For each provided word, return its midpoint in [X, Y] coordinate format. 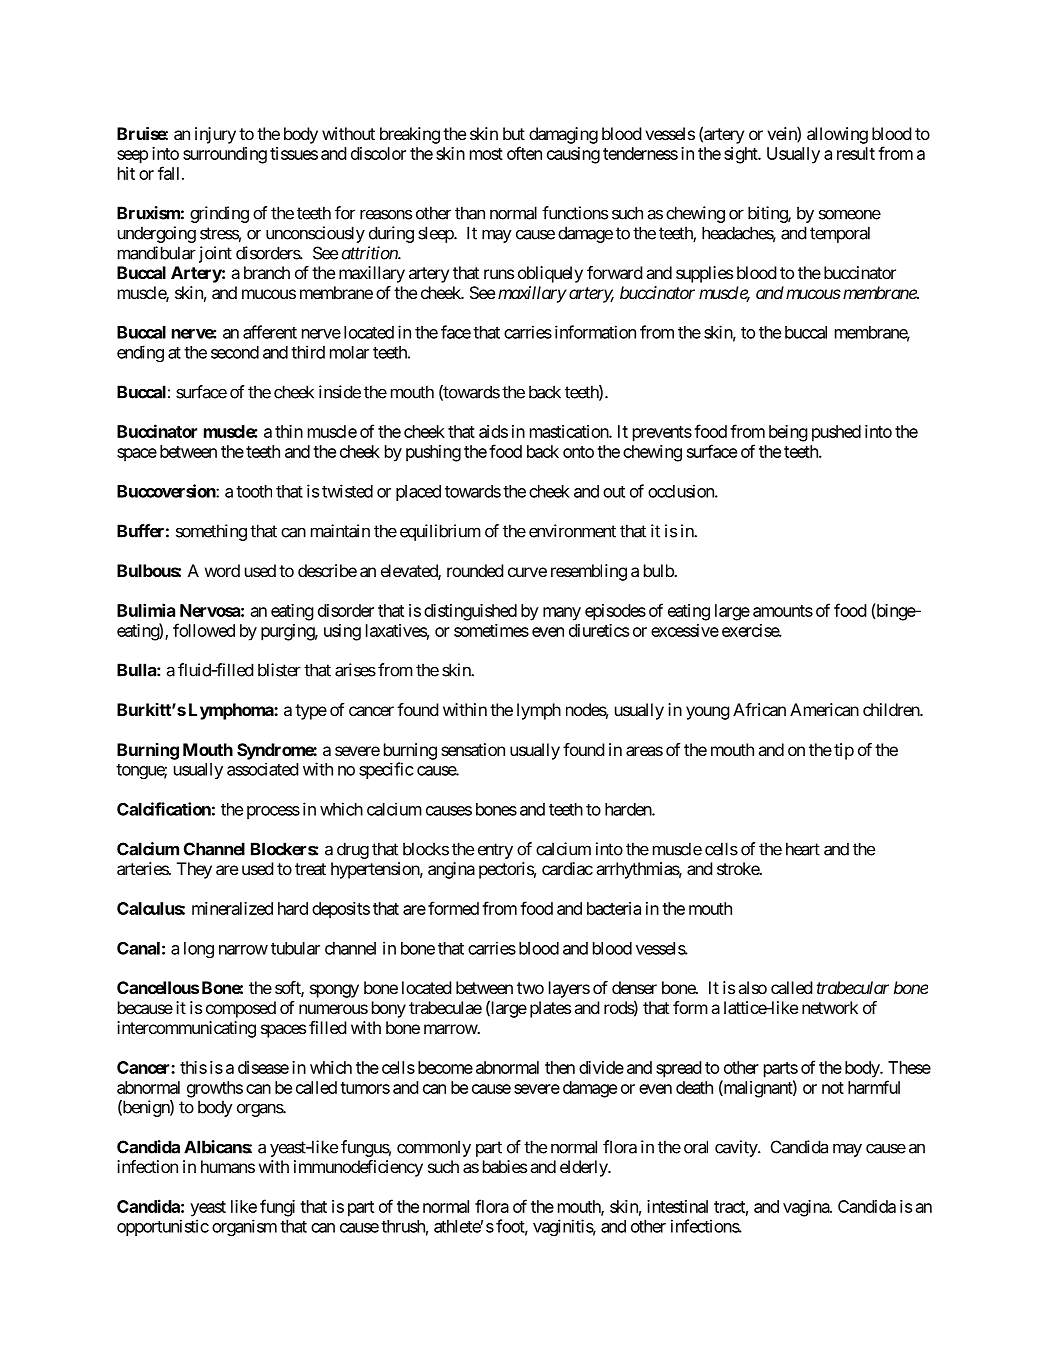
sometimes [491, 630]
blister [279, 670]
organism [244, 1227]
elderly [584, 1168]
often [524, 153]
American [824, 709]
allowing [837, 135]
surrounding [225, 155]
